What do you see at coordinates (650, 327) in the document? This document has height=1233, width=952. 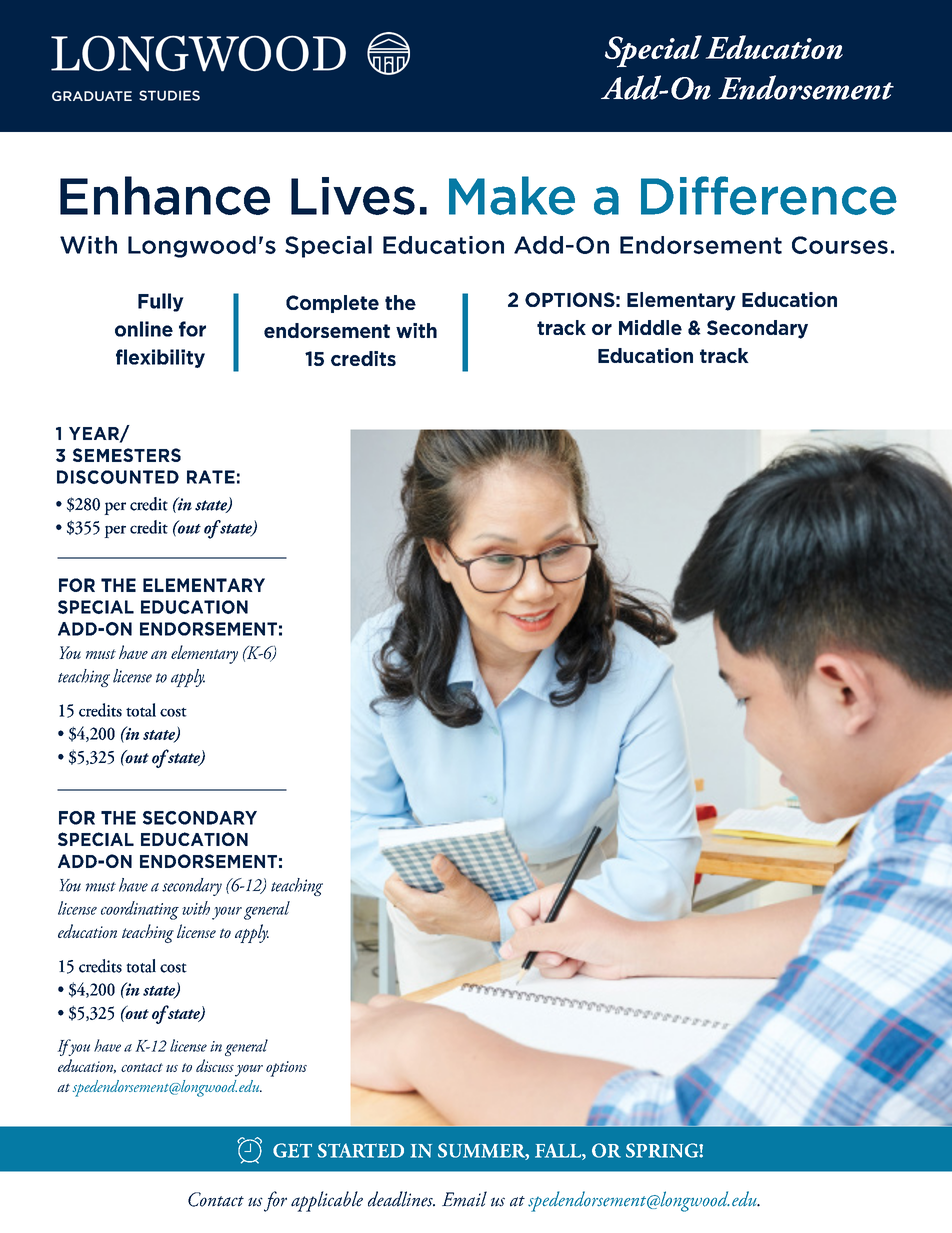 I see `Middle` at bounding box center [650, 327].
